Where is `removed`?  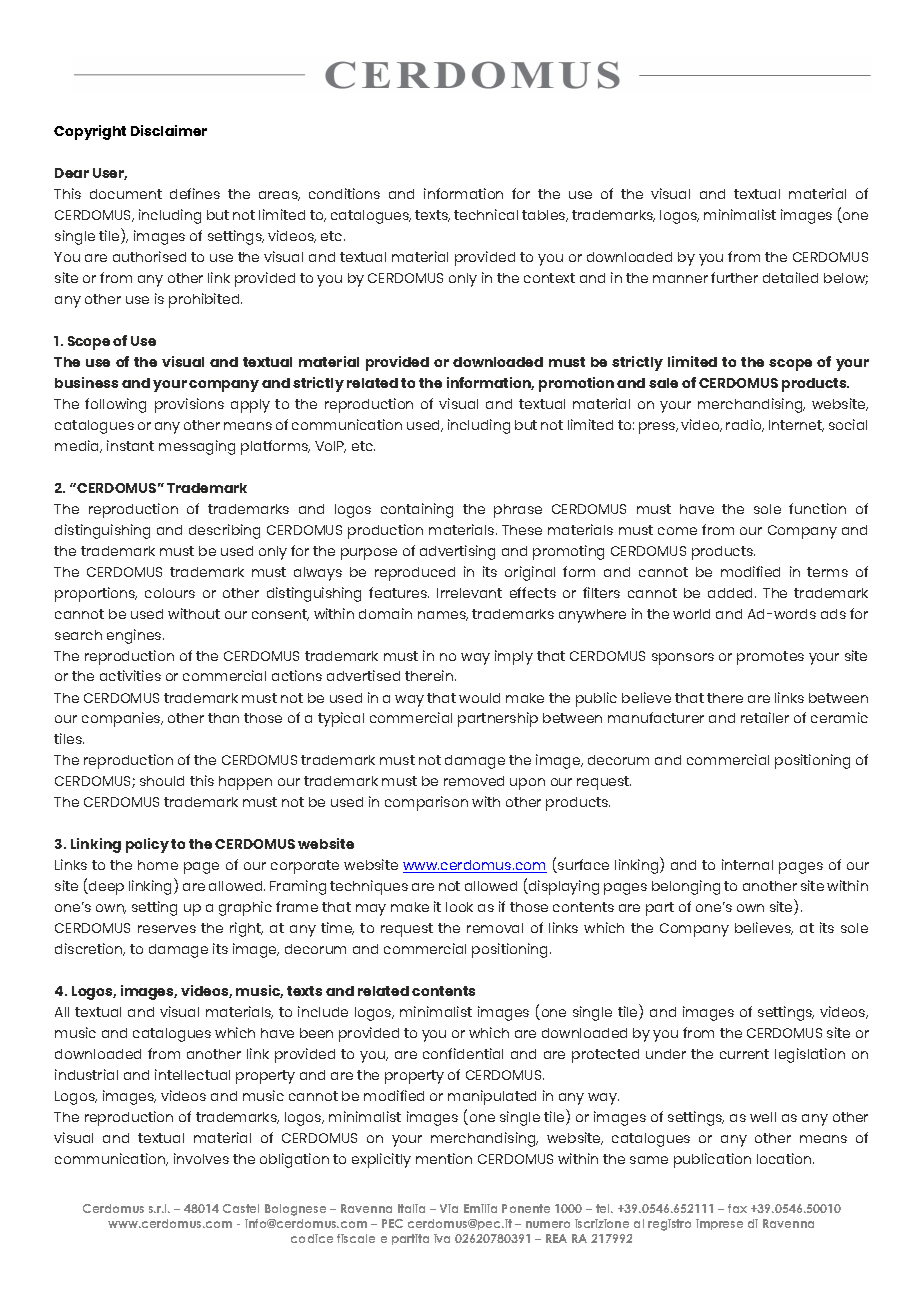
removed is located at coordinates (474, 781).
